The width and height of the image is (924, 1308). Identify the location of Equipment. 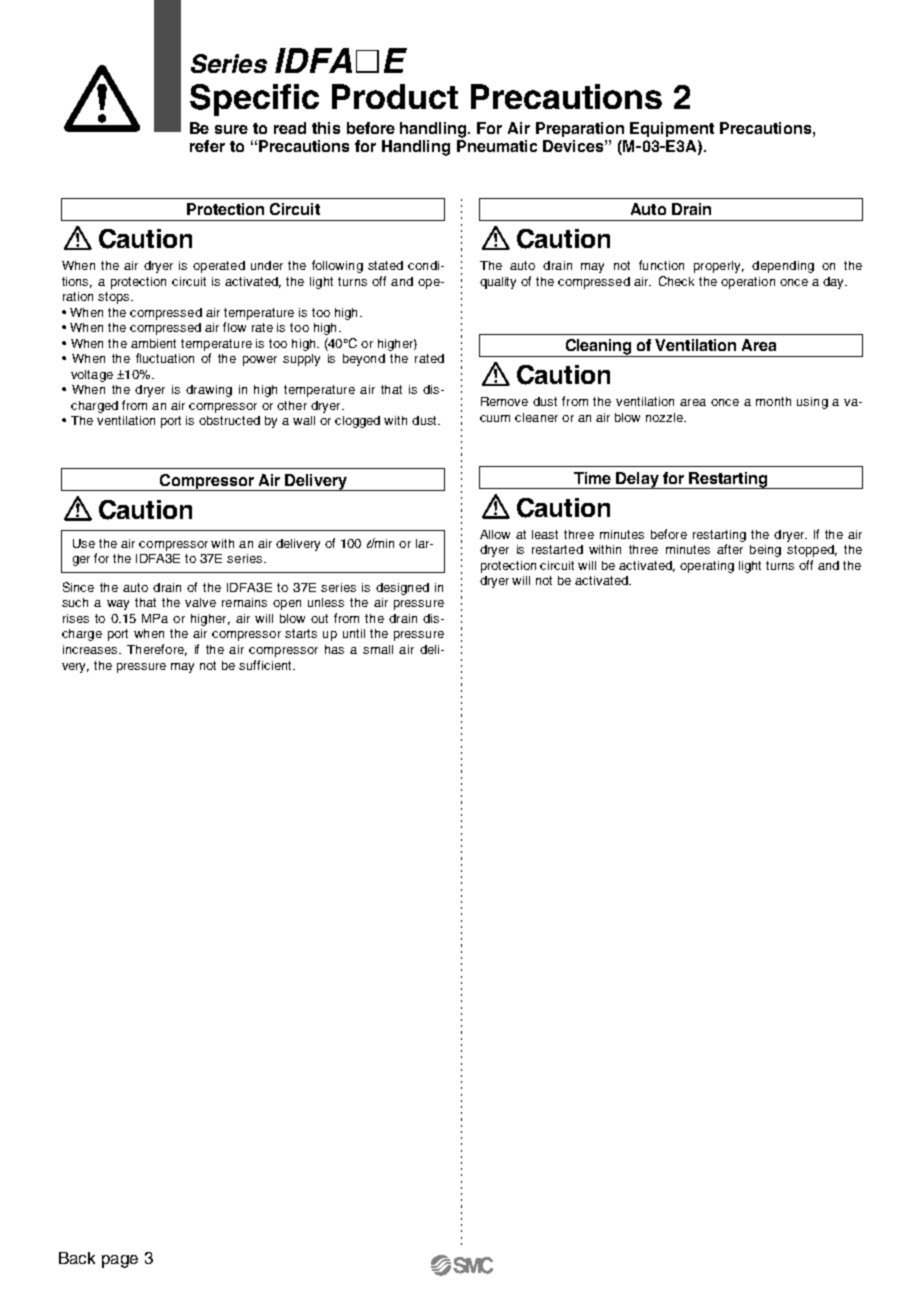
(672, 129).
